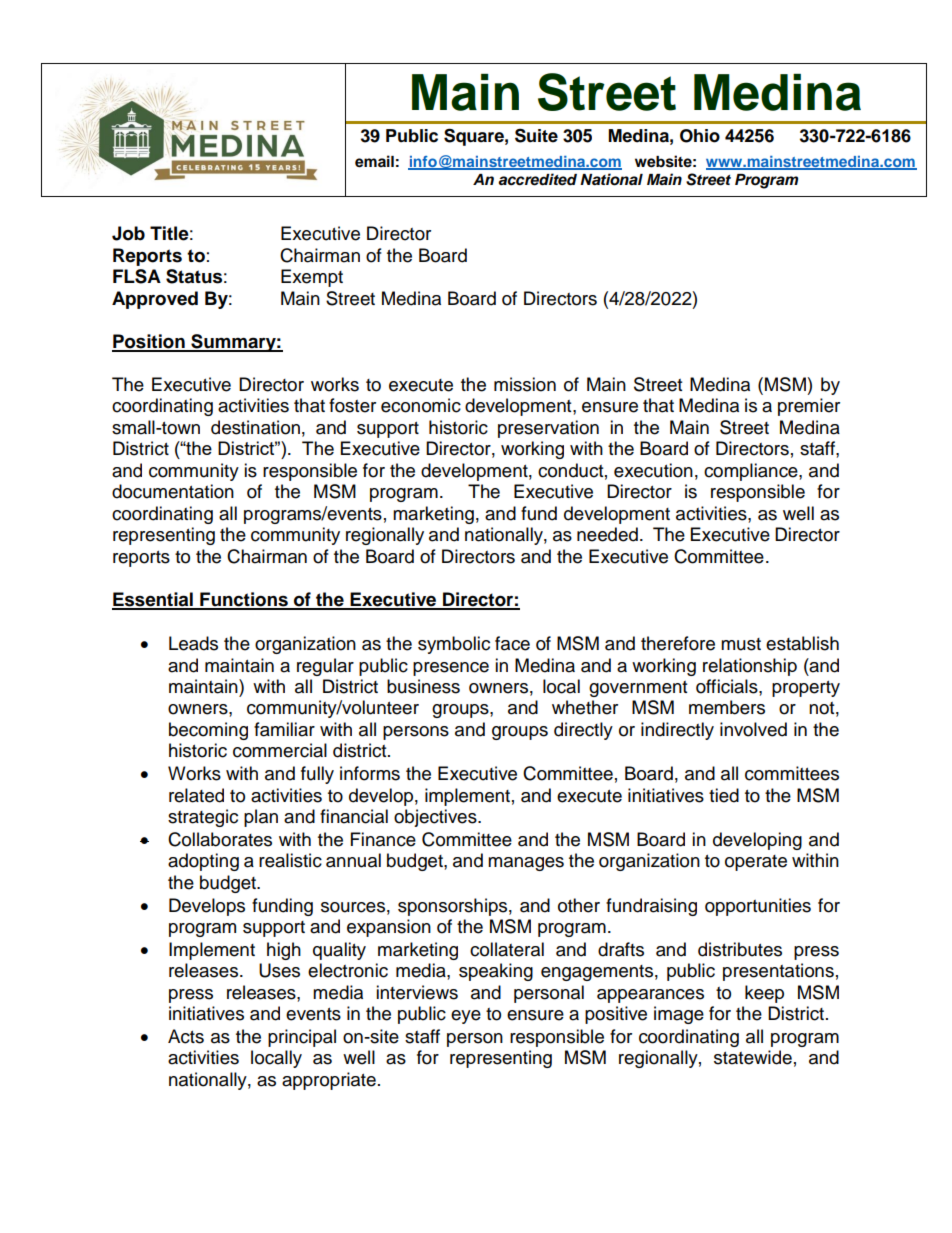  Describe the element at coordinates (700, 136) in the page. I see `Ohio` at that location.
